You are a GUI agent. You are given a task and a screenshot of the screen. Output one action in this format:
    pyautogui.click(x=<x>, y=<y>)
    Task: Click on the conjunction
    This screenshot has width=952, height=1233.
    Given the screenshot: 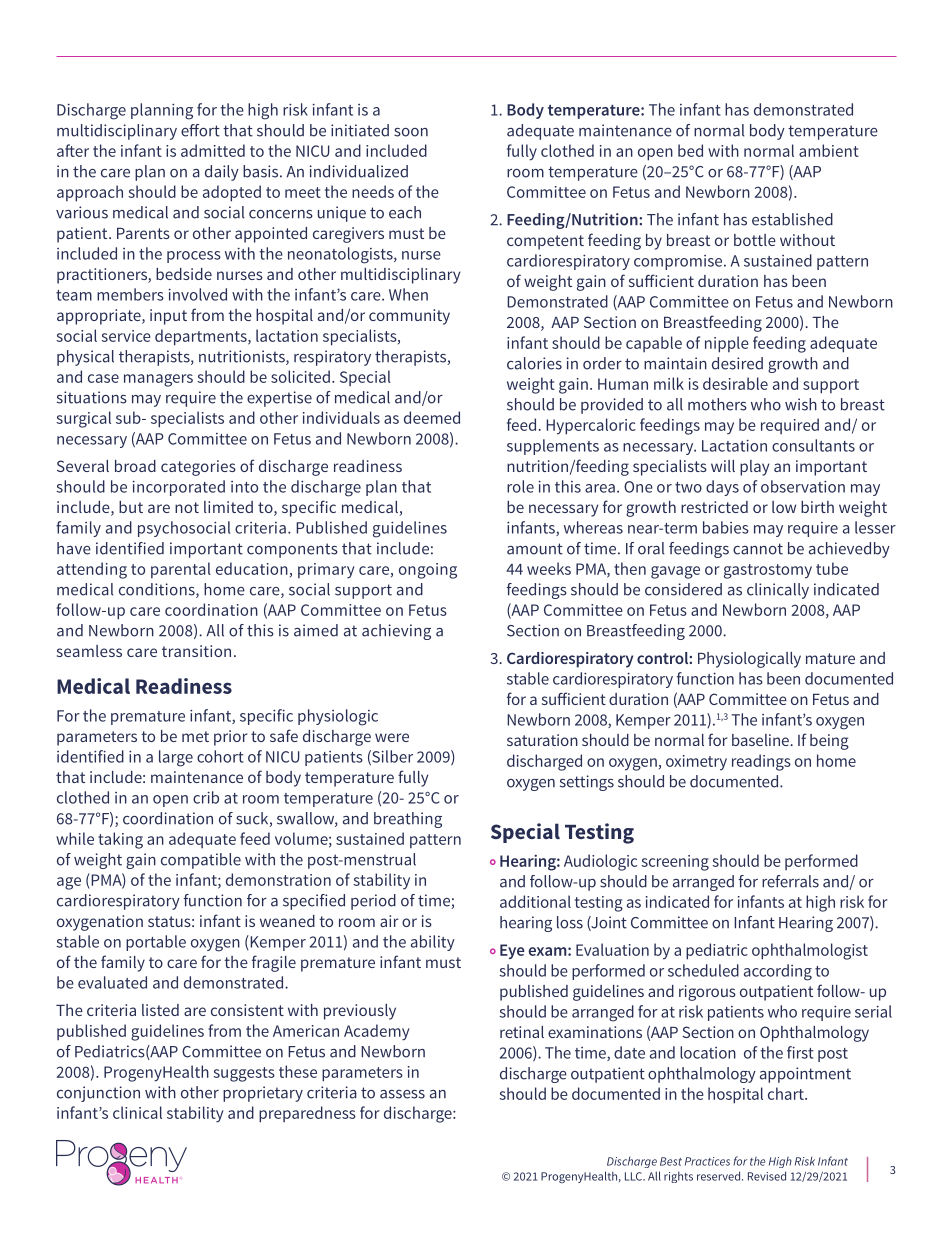 What is the action you would take?
    pyautogui.click(x=98, y=1094)
